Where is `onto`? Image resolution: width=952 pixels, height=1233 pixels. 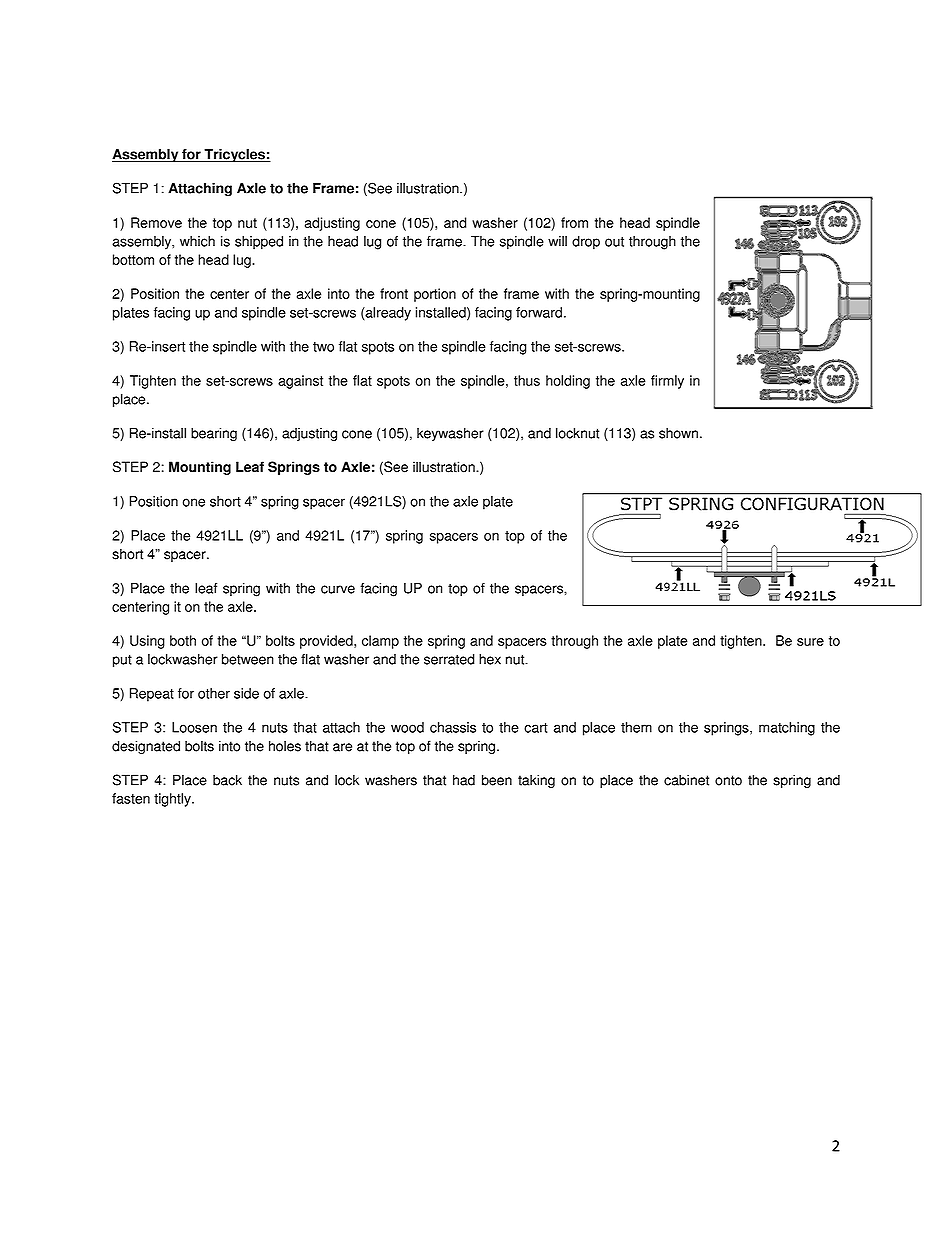 onto is located at coordinates (728, 780).
